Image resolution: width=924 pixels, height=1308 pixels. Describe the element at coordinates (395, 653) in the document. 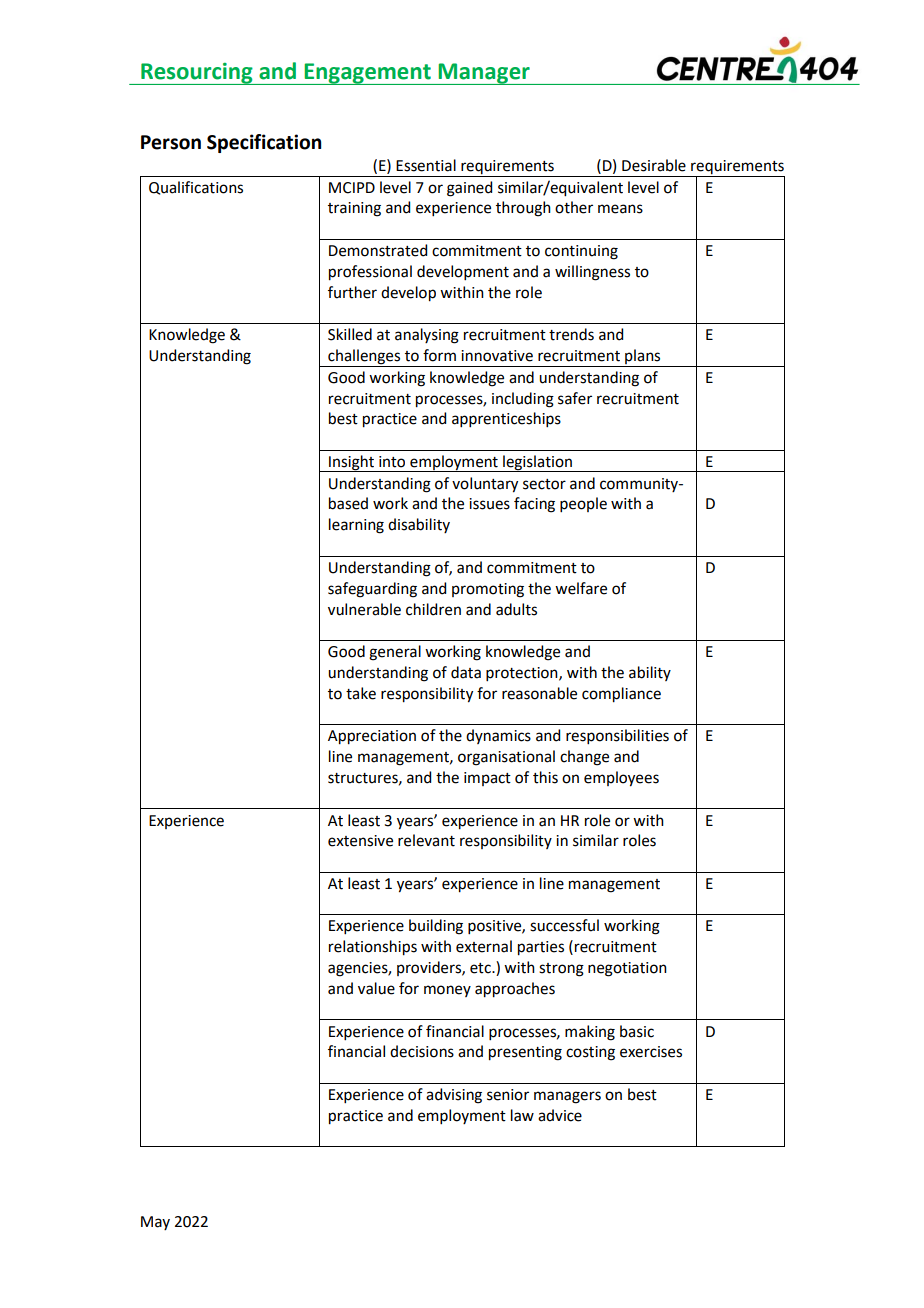

I see `general` at that location.
